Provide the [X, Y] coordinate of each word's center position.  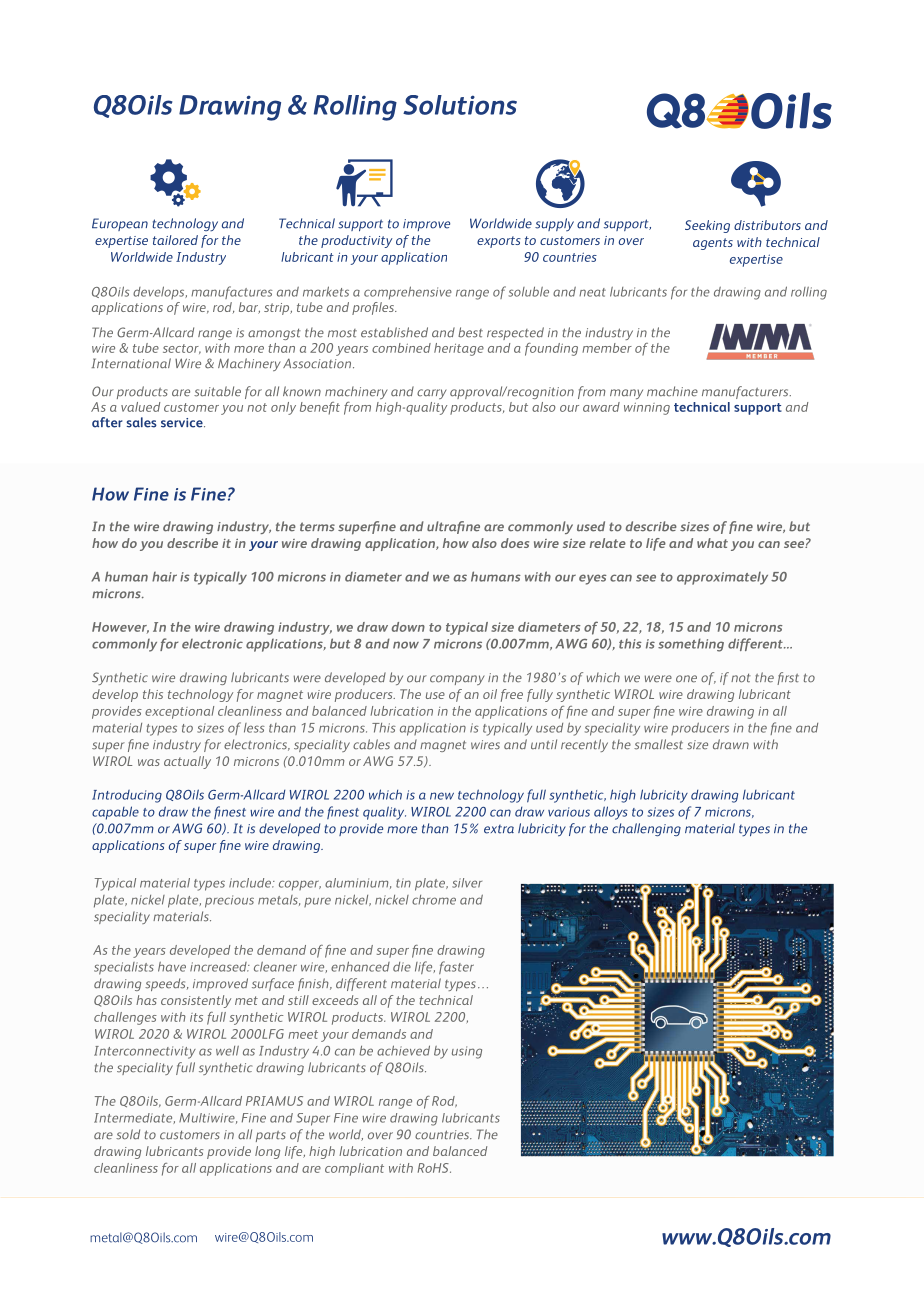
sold [128, 1134]
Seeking [707, 226]
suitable [217, 391]
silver [467, 883]
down [408, 627]
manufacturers [746, 392]
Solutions [460, 105]
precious [229, 901]
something [691, 645]
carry [432, 394]
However [120, 628]
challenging [646, 829]
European [120, 224]
